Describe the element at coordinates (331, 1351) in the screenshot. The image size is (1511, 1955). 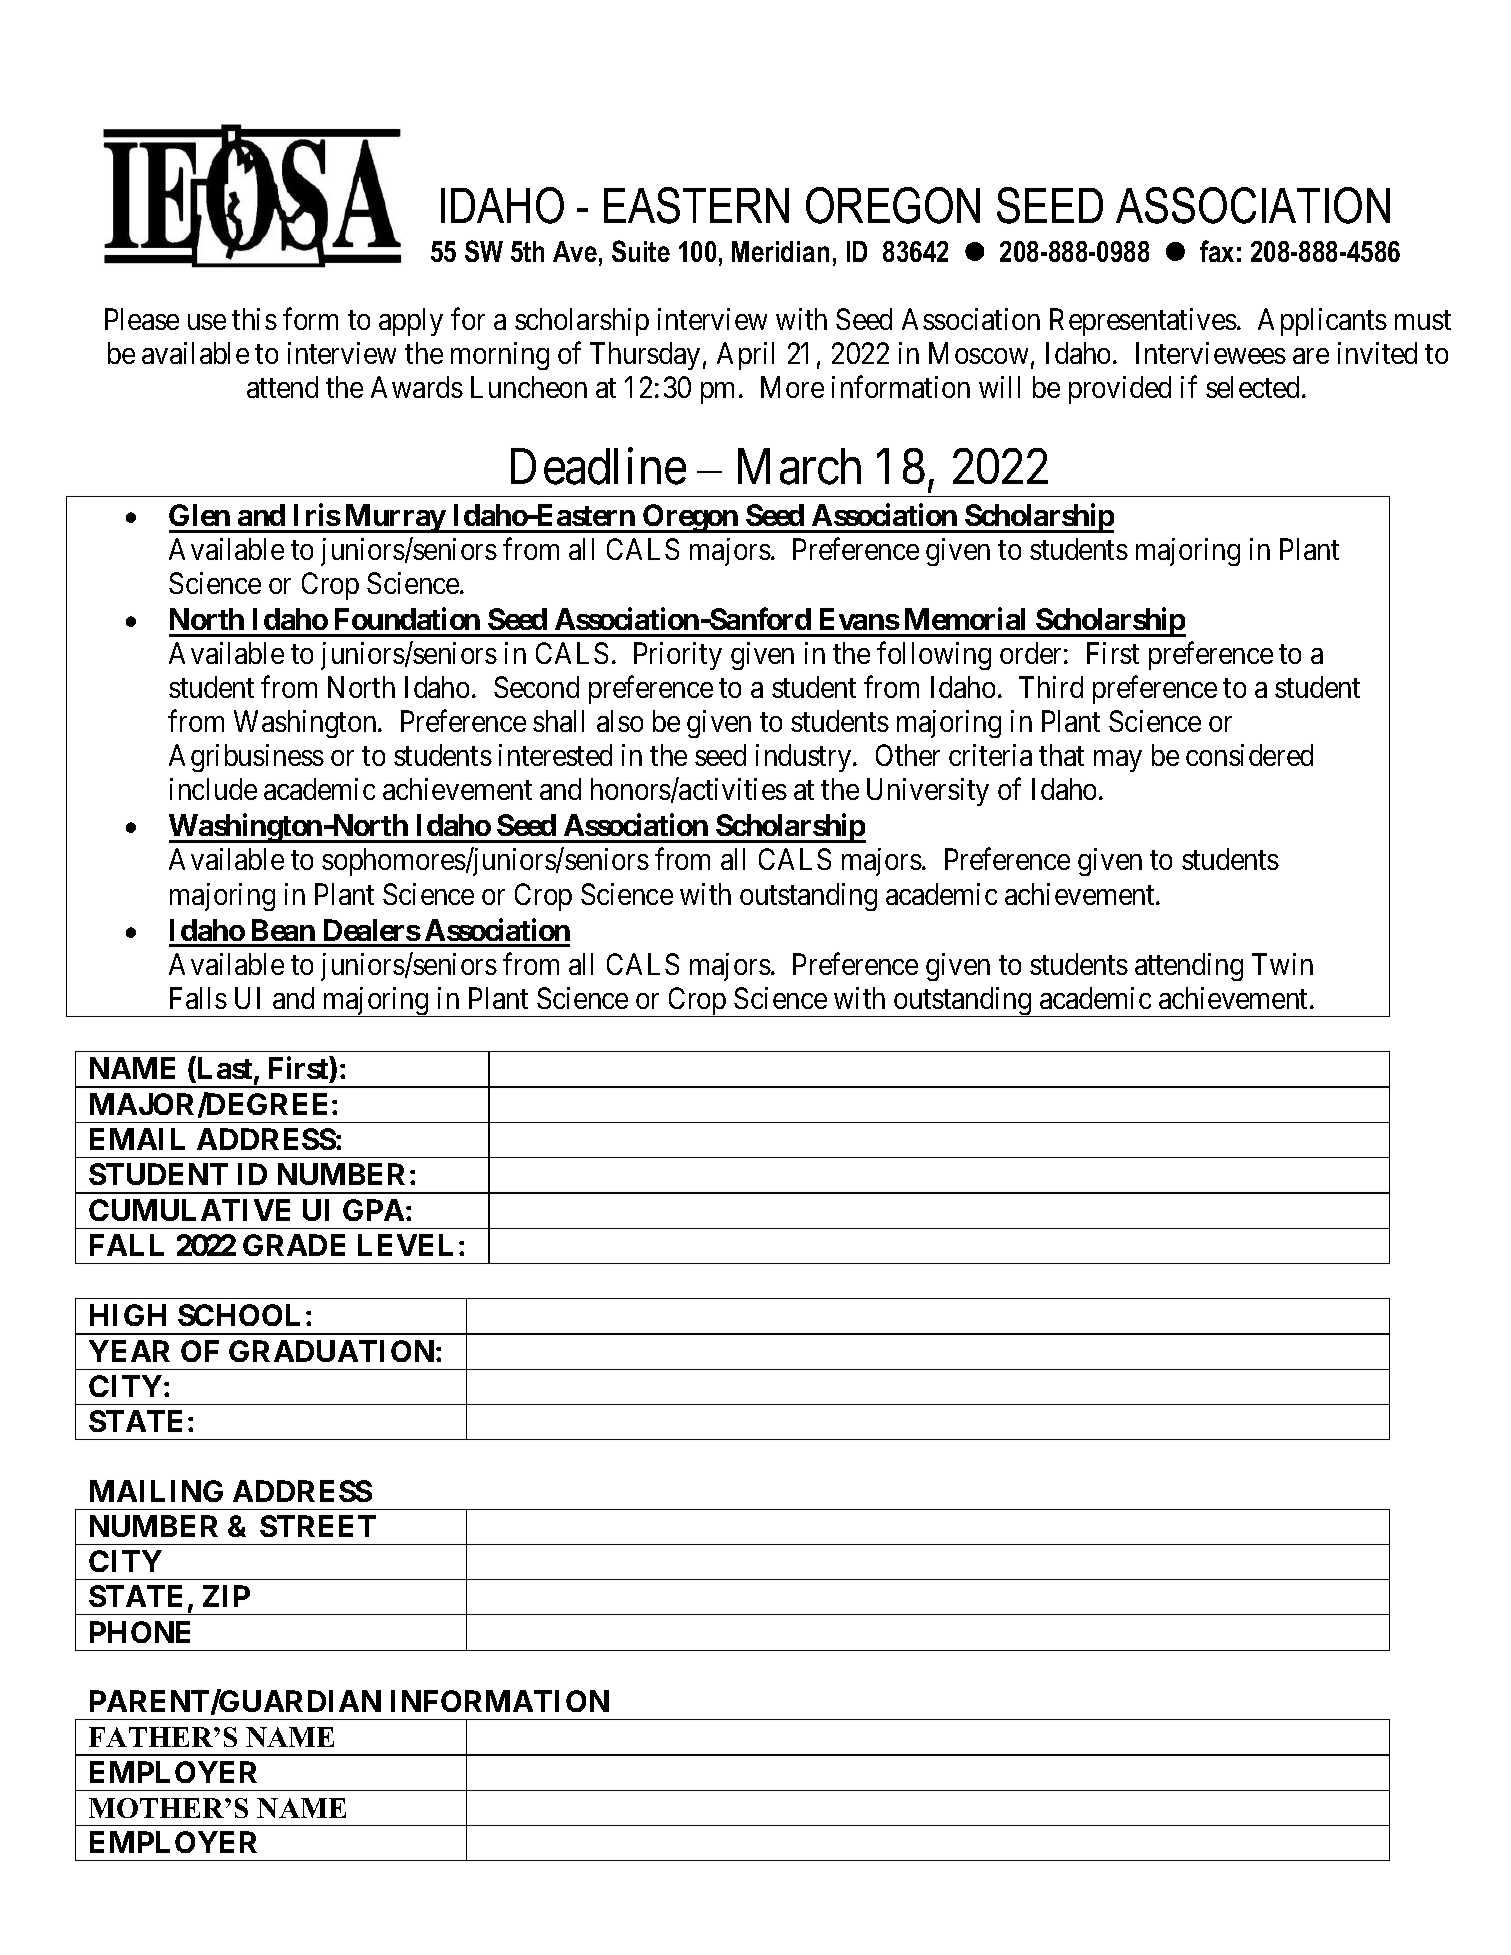
I see `GRADUATION` at that location.
